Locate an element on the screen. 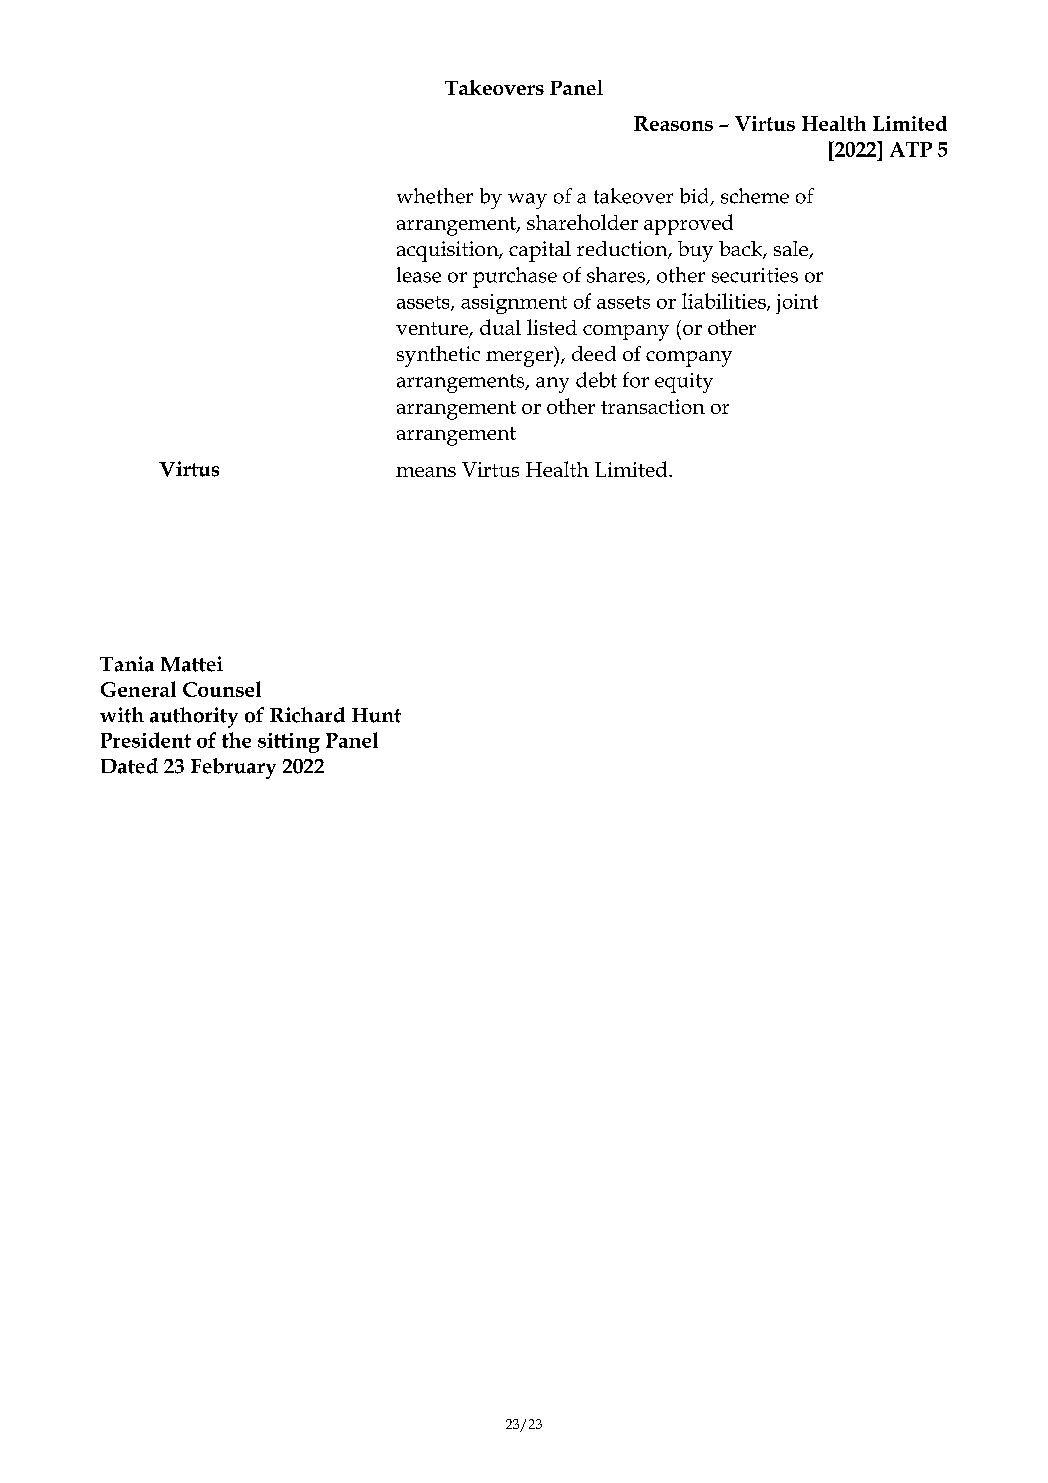  means is located at coordinates (426, 472).
